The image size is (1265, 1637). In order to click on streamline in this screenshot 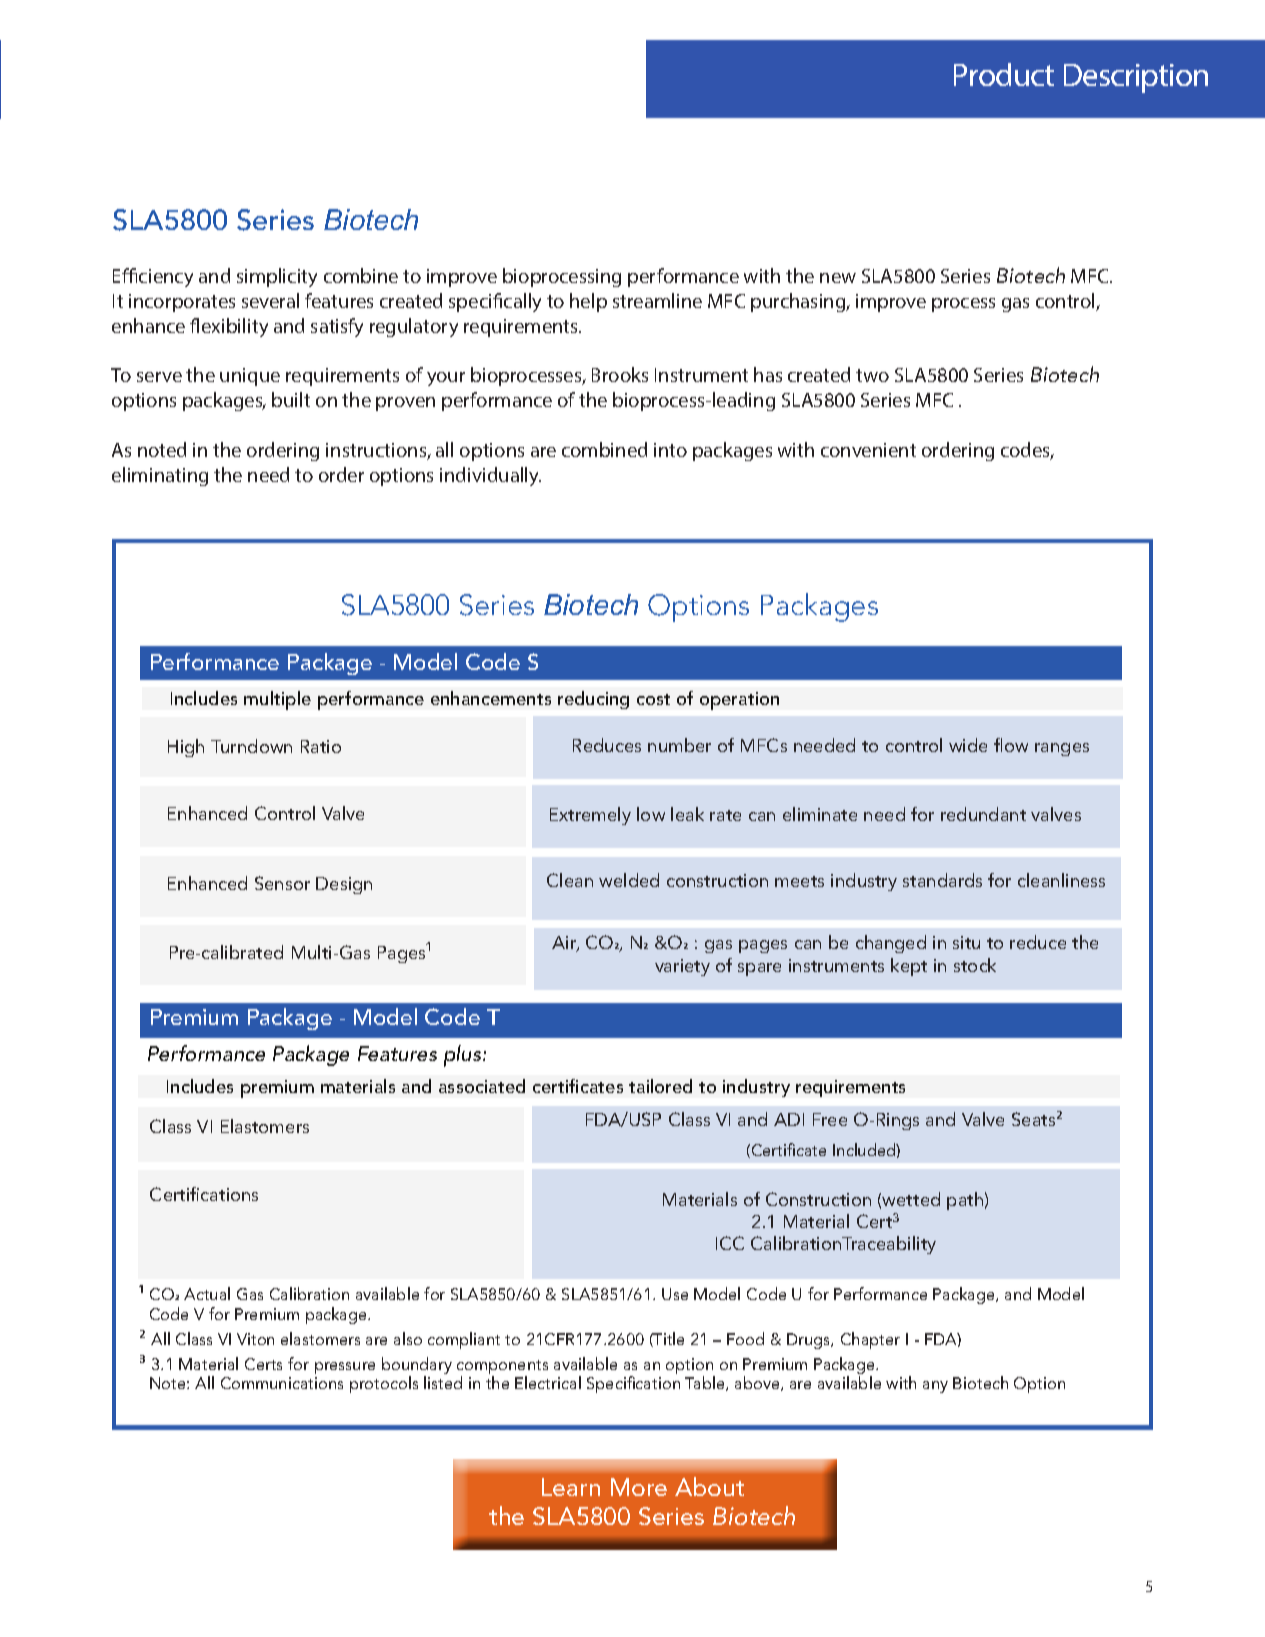, I will do `click(657, 300)`.
